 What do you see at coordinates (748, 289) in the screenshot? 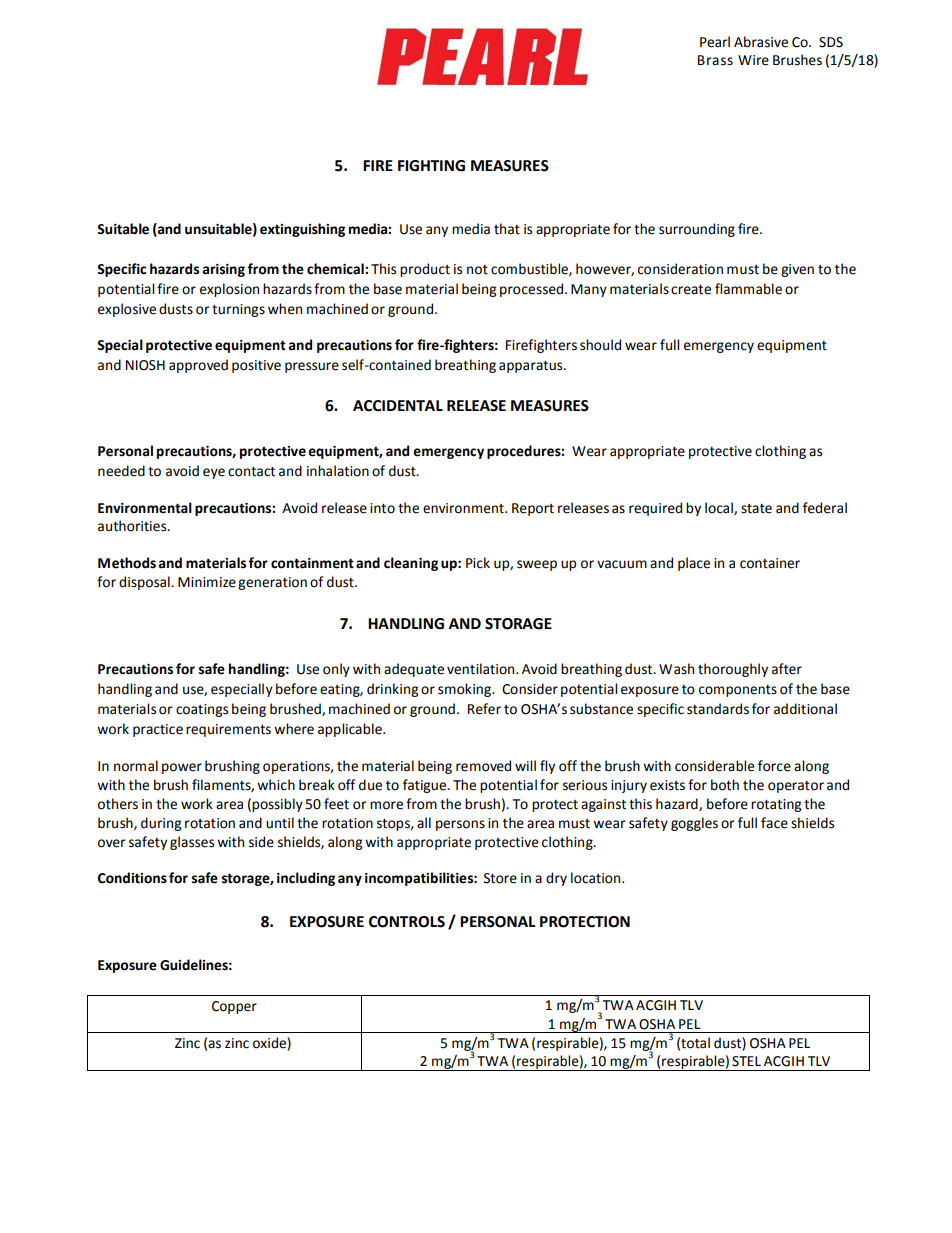
I see `flammable` at bounding box center [748, 289].
